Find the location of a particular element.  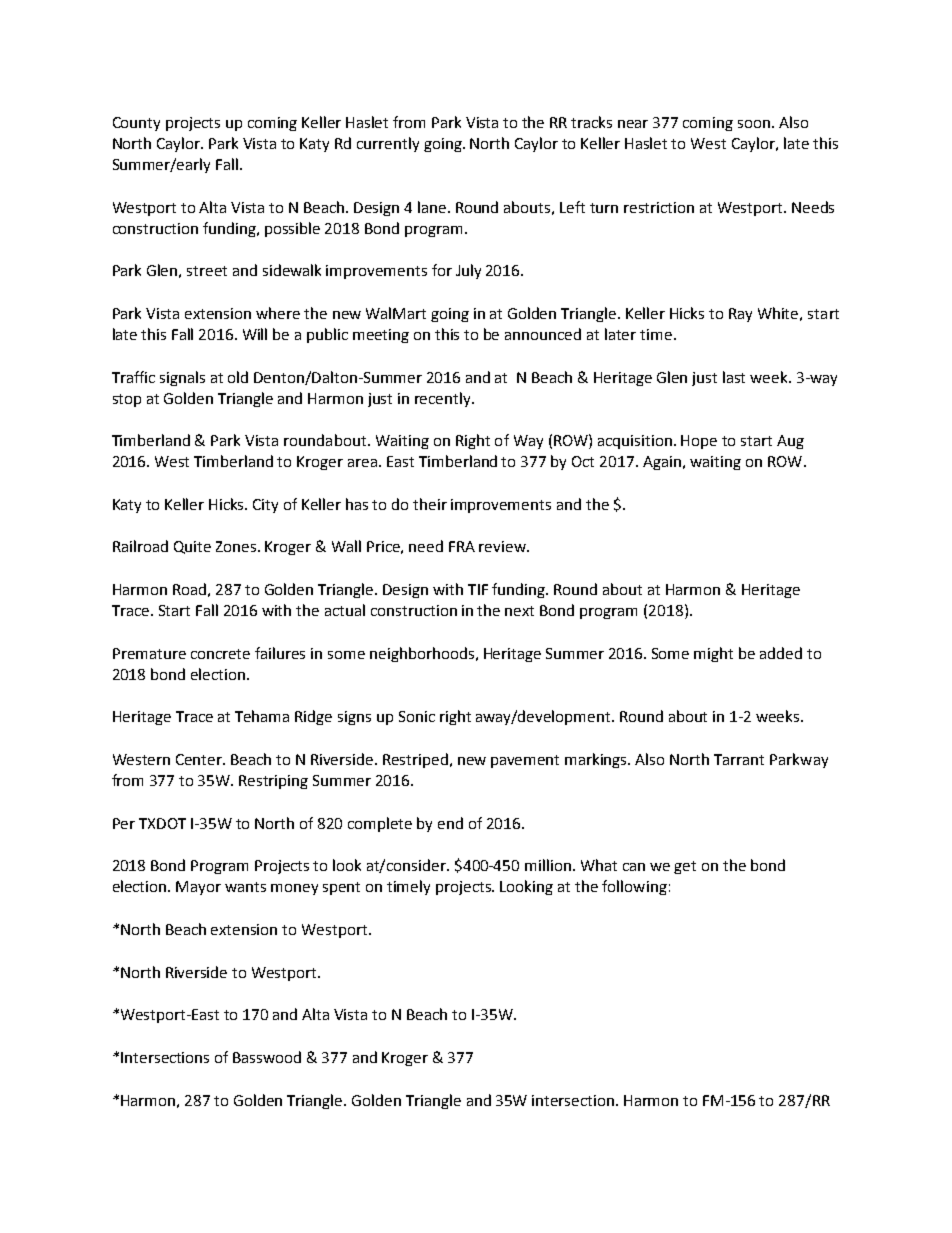

currently is located at coordinates (388, 144).
